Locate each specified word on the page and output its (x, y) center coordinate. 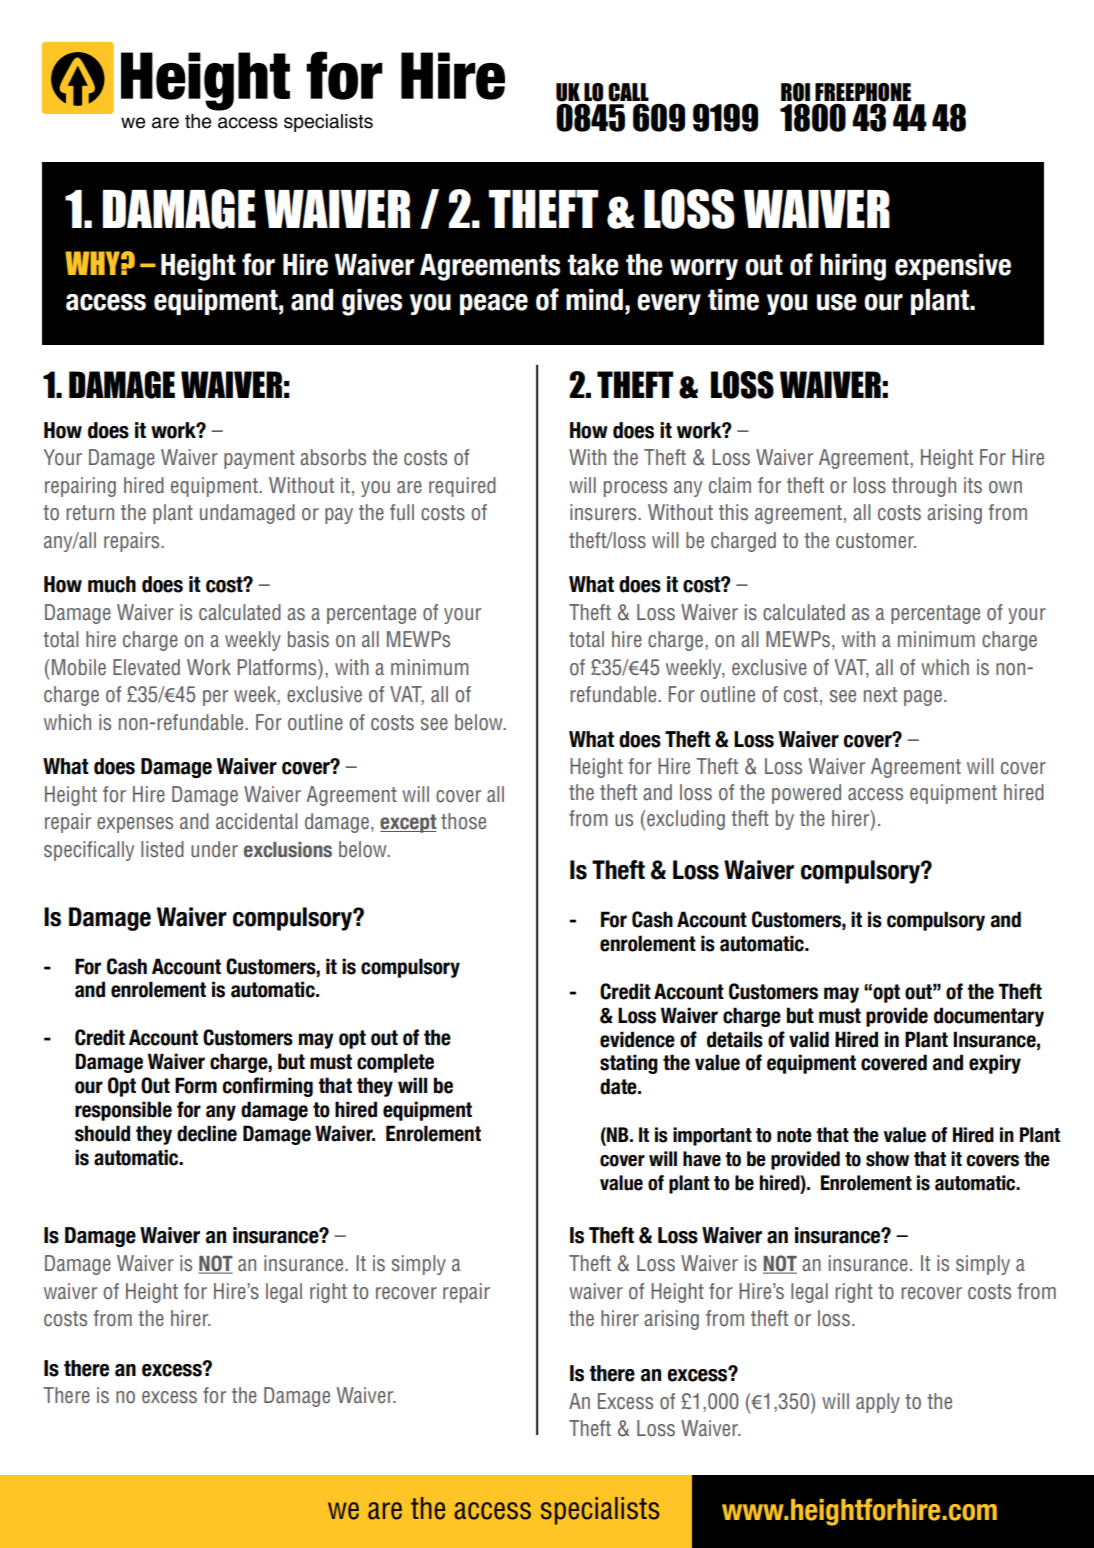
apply (878, 1403)
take (593, 265)
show (887, 1159)
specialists (600, 1511)
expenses (135, 825)
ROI (795, 93)
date (619, 1086)
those (463, 821)
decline (207, 1133)
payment (259, 459)
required (462, 487)
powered (806, 794)
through (924, 487)
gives (372, 302)
